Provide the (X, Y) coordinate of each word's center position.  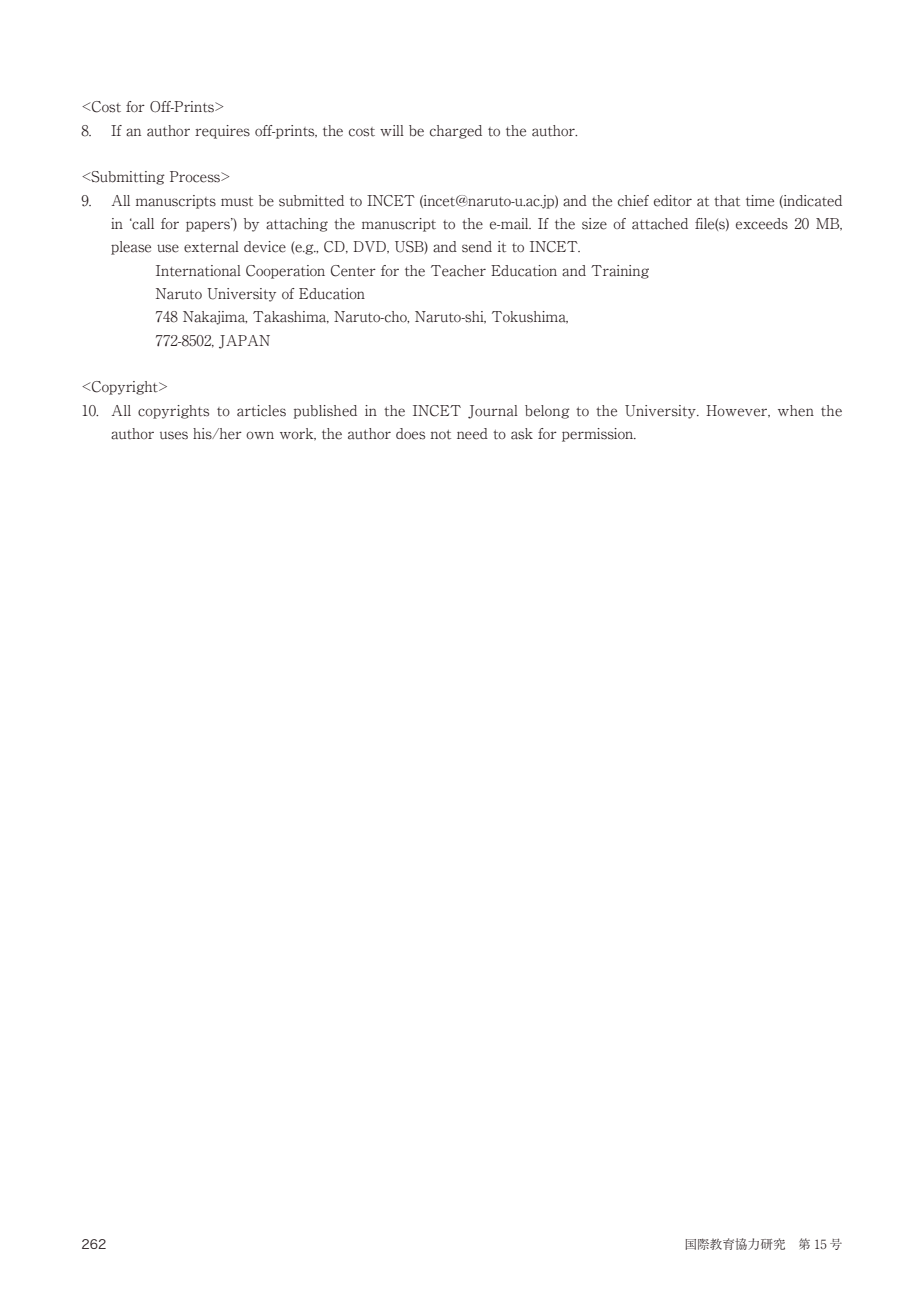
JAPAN (244, 342)
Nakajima (215, 318)
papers (209, 225)
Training (620, 272)
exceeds (762, 224)
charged (456, 132)
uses (174, 435)
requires (222, 132)
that (727, 201)
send (477, 247)
